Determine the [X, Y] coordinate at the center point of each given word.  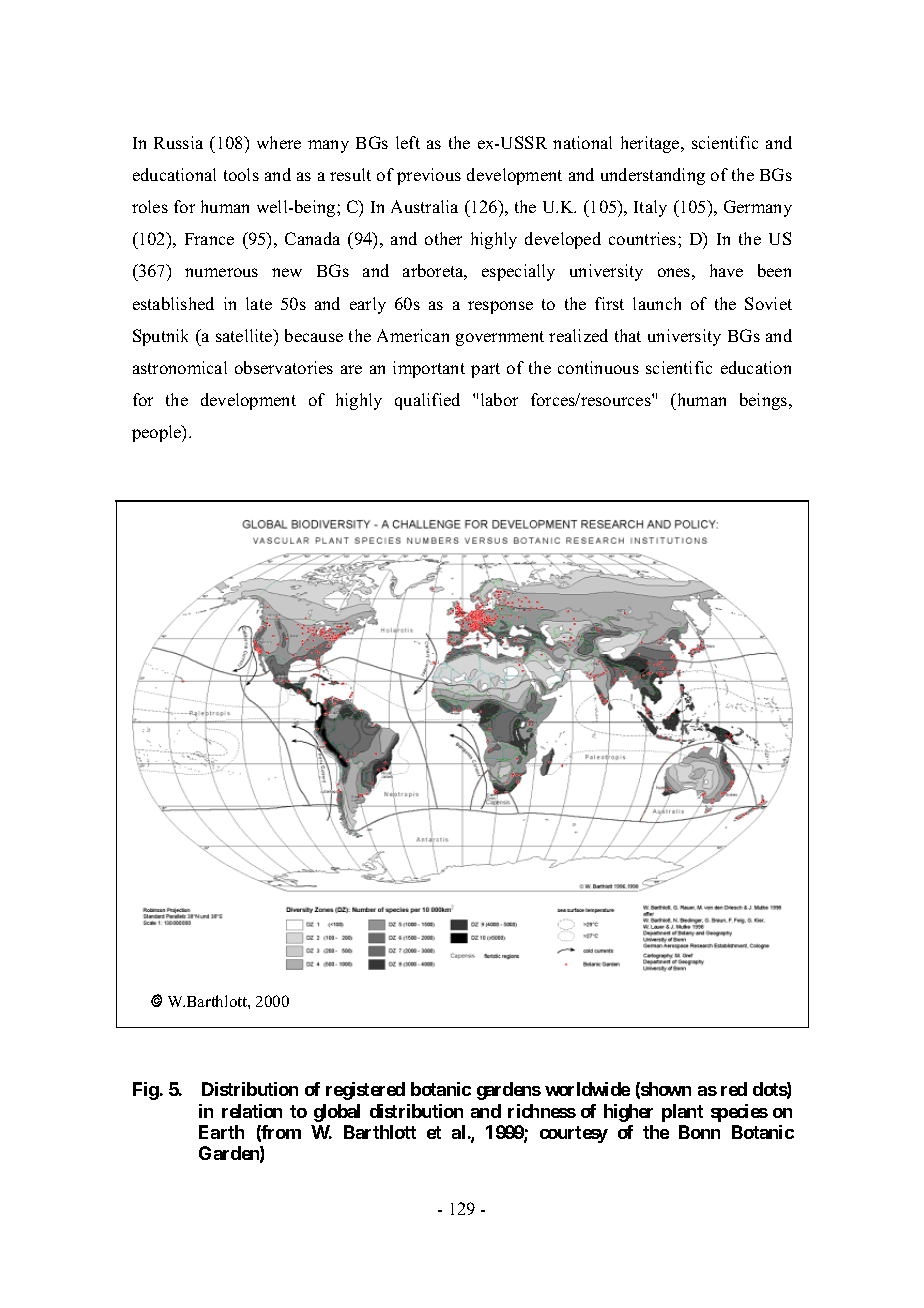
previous [429, 176]
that [628, 335]
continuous [598, 367]
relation [252, 1111]
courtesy [574, 1134]
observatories [284, 367]
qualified [427, 401]
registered [365, 1091]
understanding [653, 176]
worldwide [587, 1089]
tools [241, 174]
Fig [146, 1091]
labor [499, 399]
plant [682, 1113]
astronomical [180, 367]
